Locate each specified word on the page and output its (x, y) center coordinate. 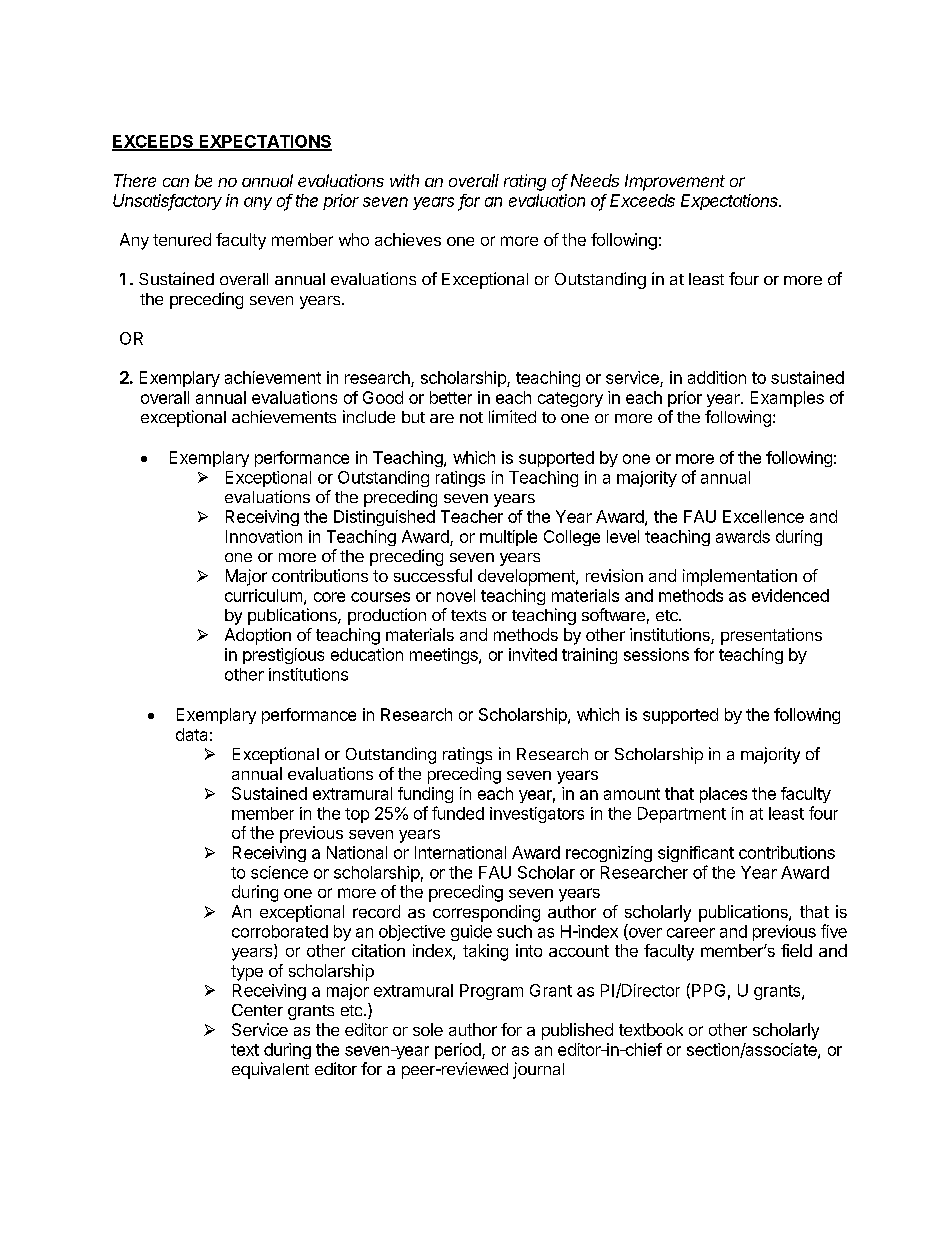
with (404, 180)
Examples (787, 399)
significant (696, 854)
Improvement (675, 182)
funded (458, 813)
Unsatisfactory (167, 202)
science (279, 872)
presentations (771, 636)
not (471, 417)
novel (456, 595)
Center (257, 1010)
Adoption (258, 636)
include (369, 416)
